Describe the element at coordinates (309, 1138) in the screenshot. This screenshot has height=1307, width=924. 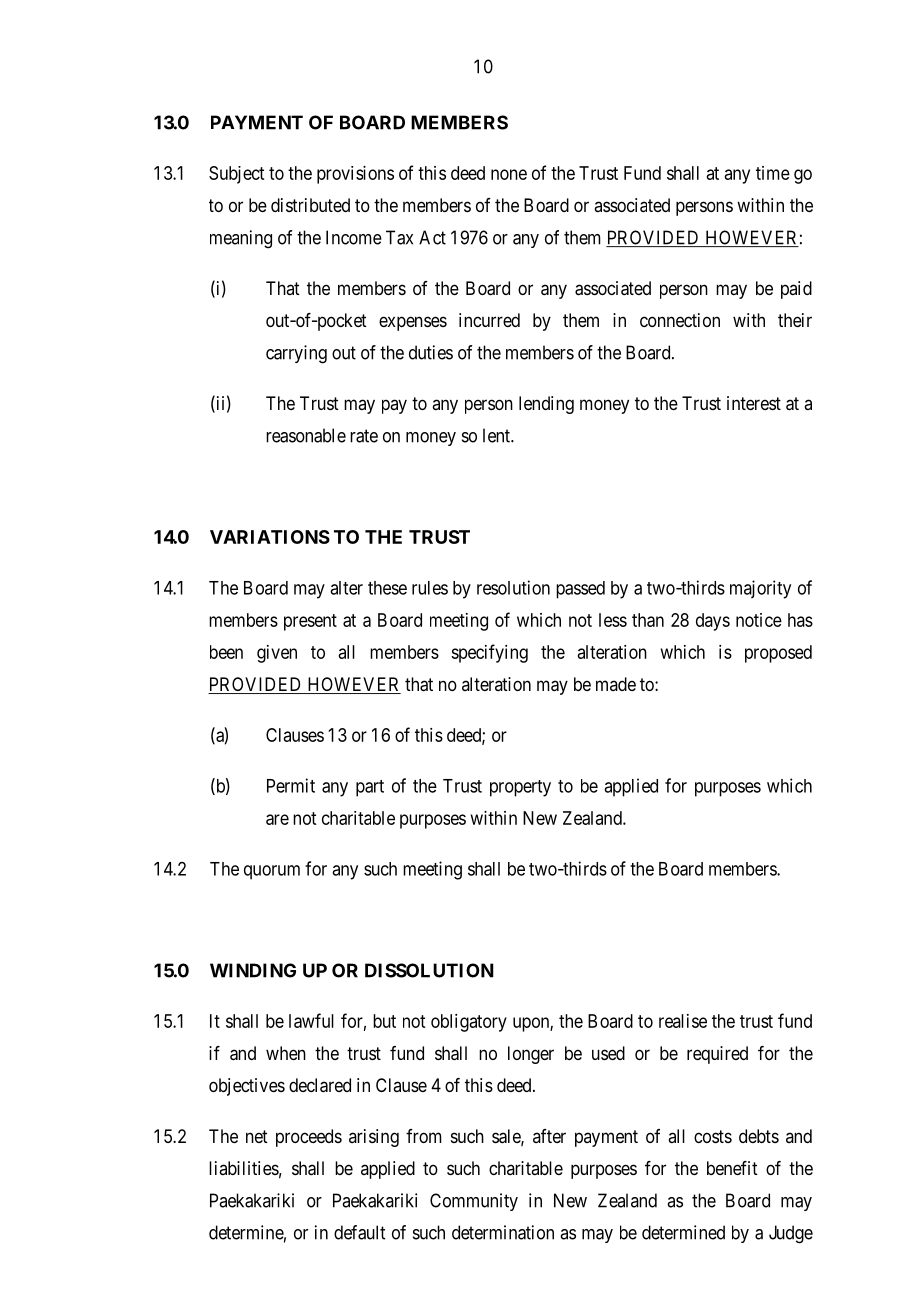
I see `proceeds` at that location.
